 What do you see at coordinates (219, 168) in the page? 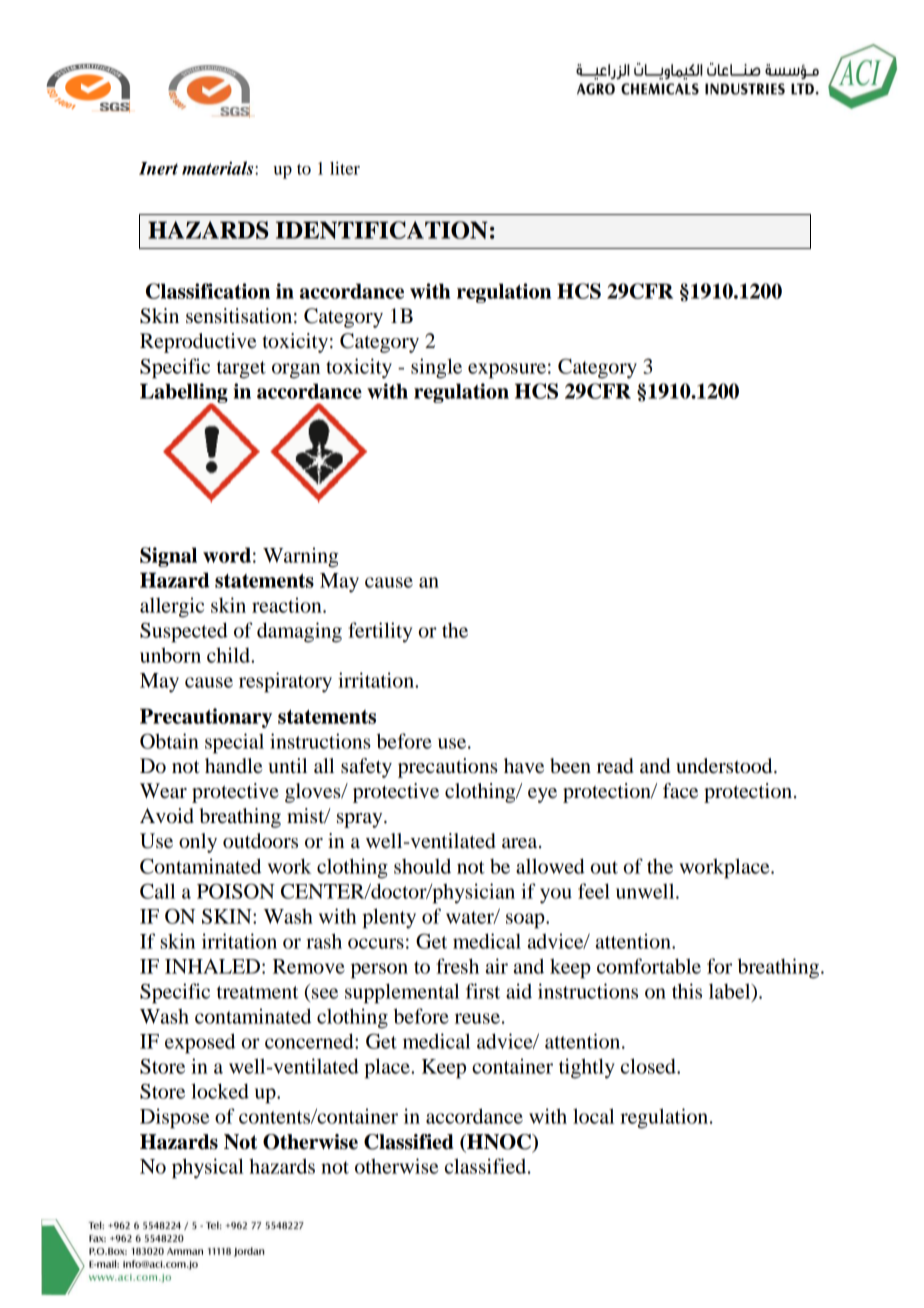
I see `materials` at bounding box center [219, 168].
